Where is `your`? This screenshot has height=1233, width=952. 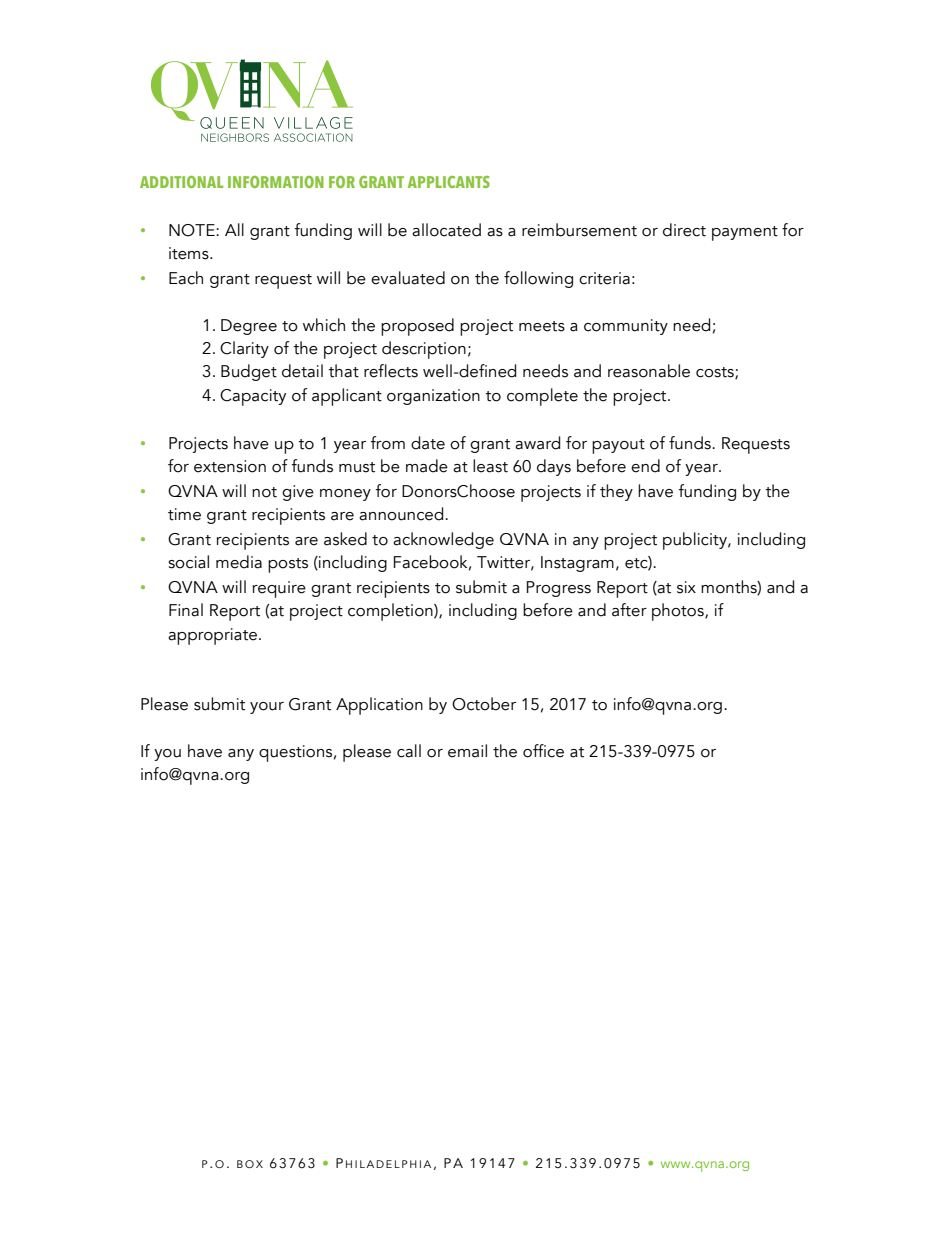 your is located at coordinates (267, 708).
